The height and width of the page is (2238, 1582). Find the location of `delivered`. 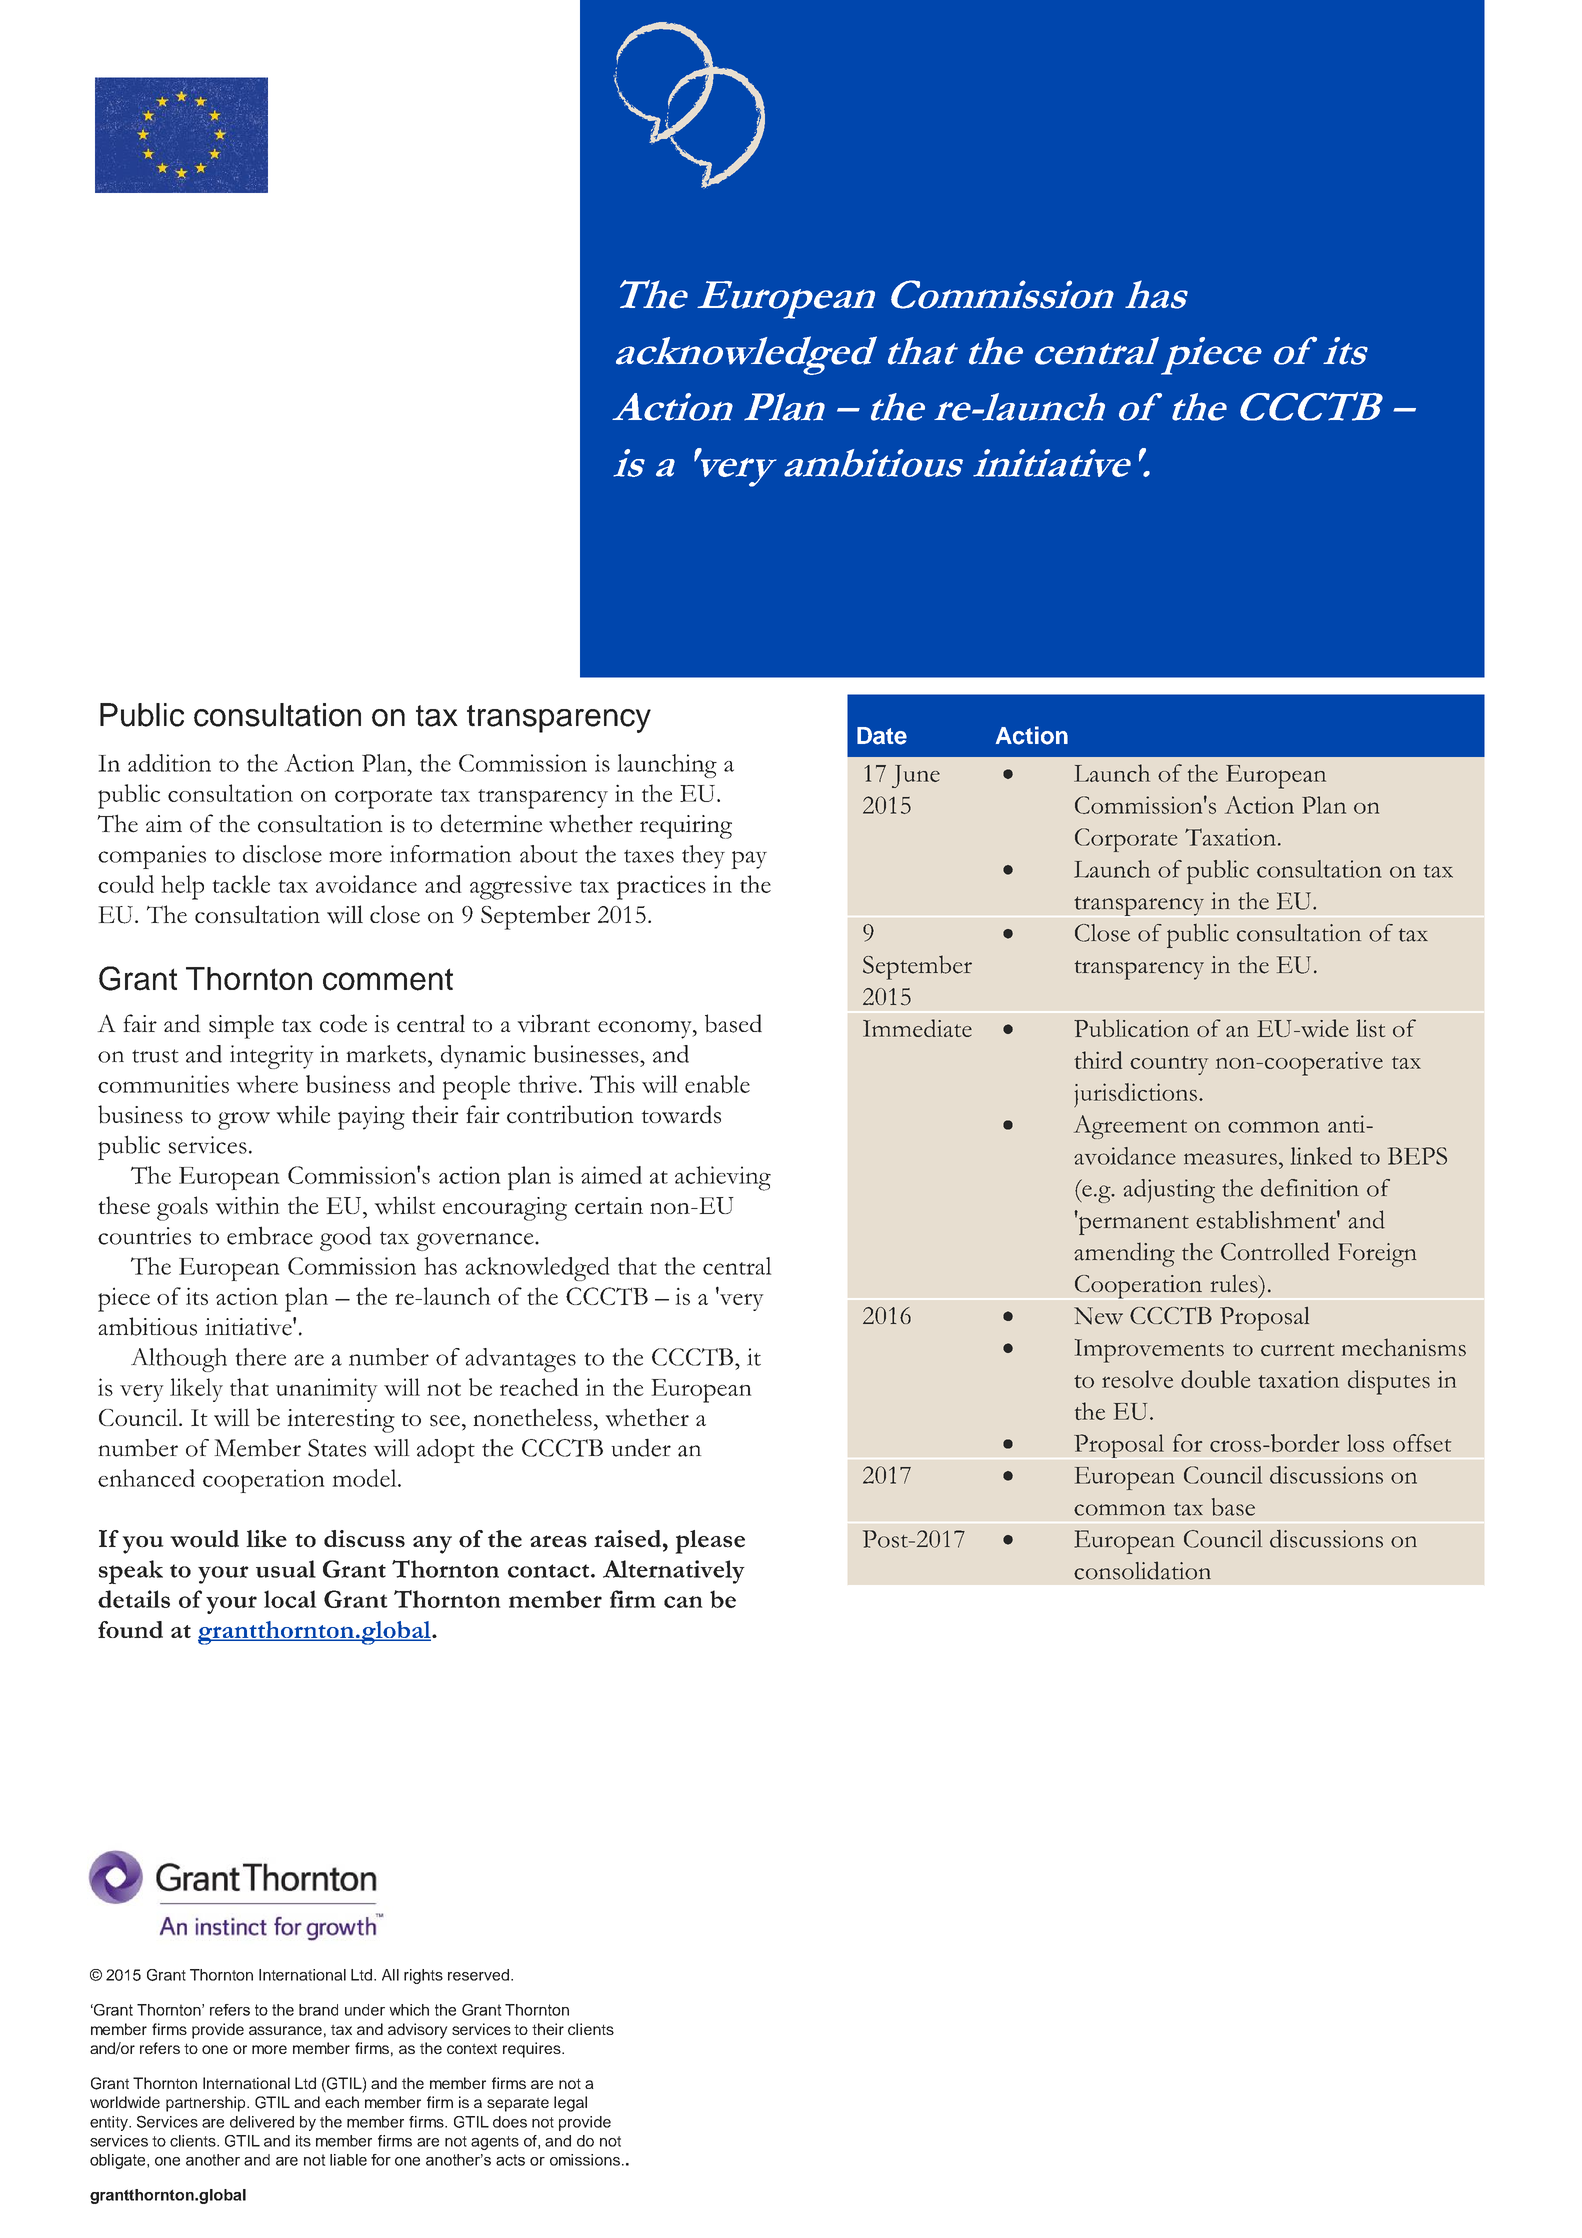

delivered is located at coordinates (262, 2122).
